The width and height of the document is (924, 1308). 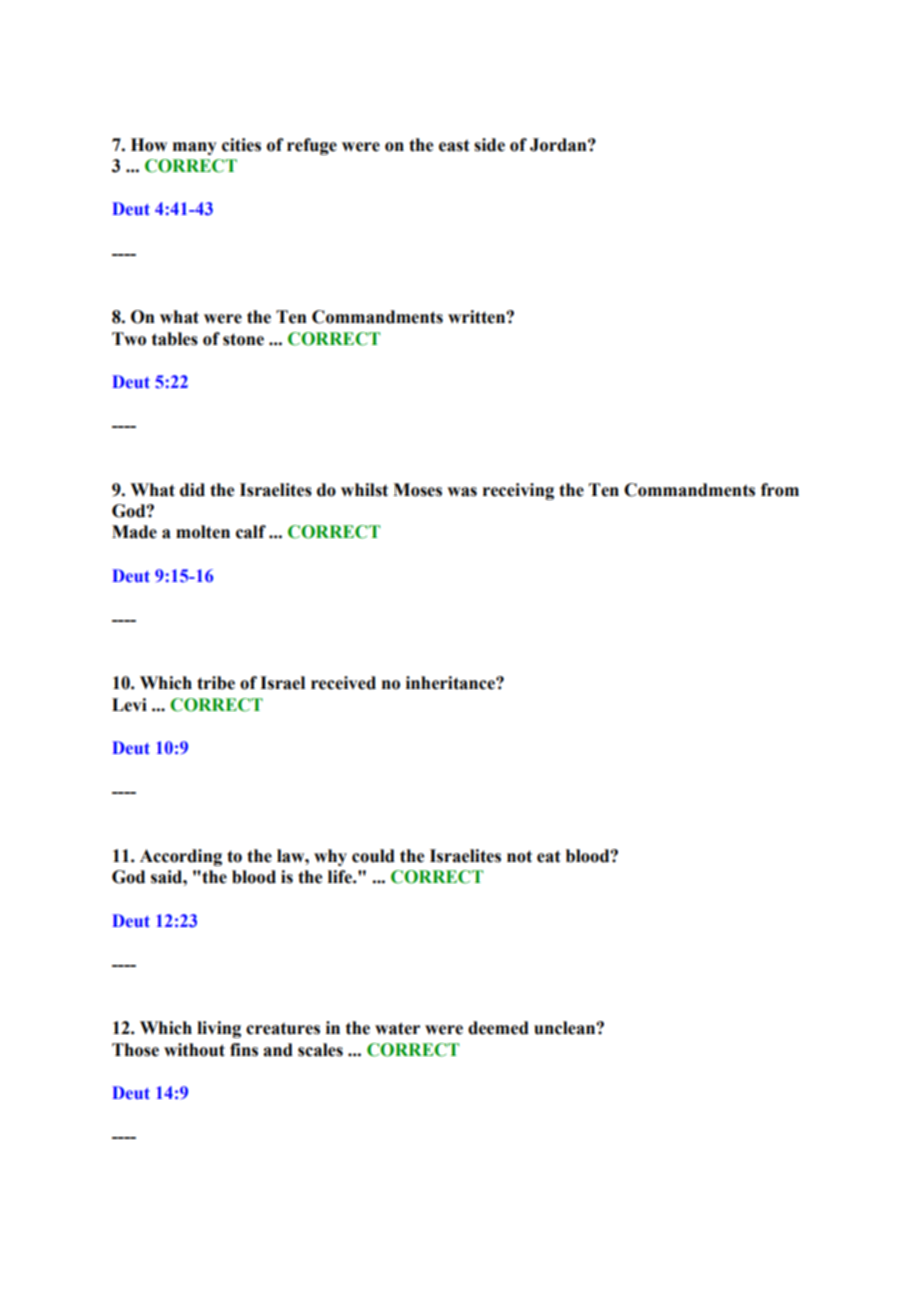 I want to click on east, so click(x=454, y=145).
